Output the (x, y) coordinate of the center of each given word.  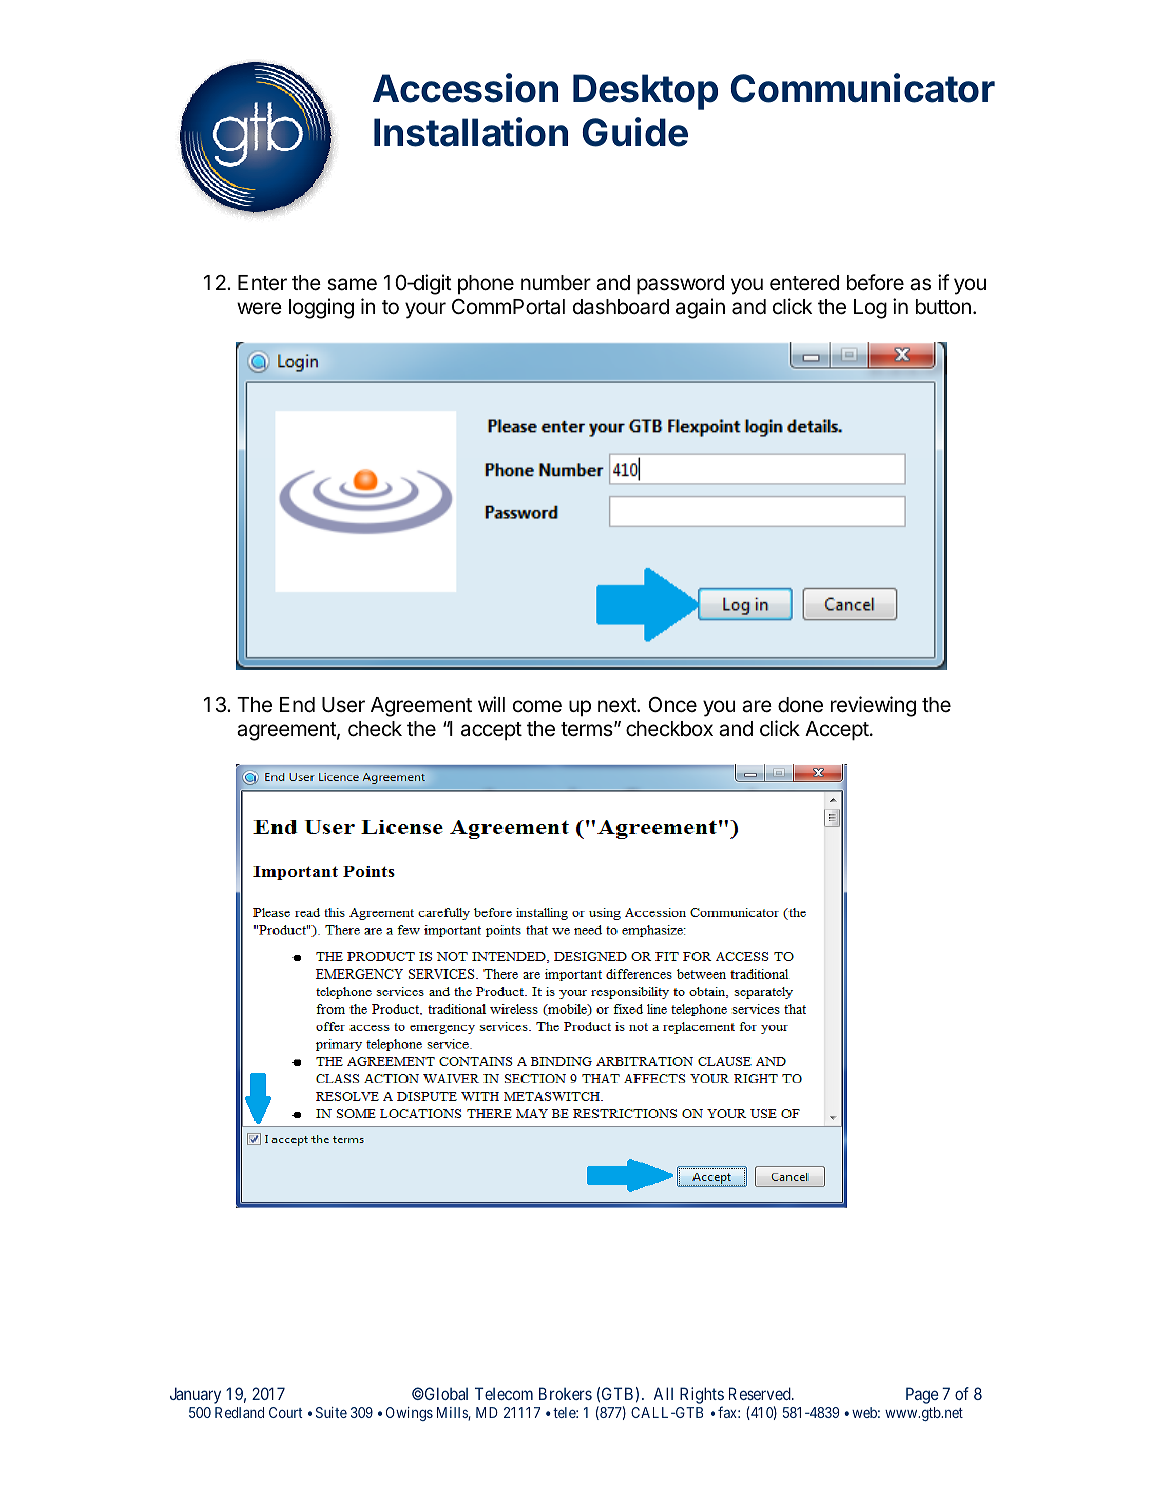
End (297, 705)
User (343, 705)
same (352, 284)
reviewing (873, 706)
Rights (702, 1397)
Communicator (862, 88)
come (537, 706)
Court (286, 1412)
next (618, 705)
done (800, 705)
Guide (635, 132)
